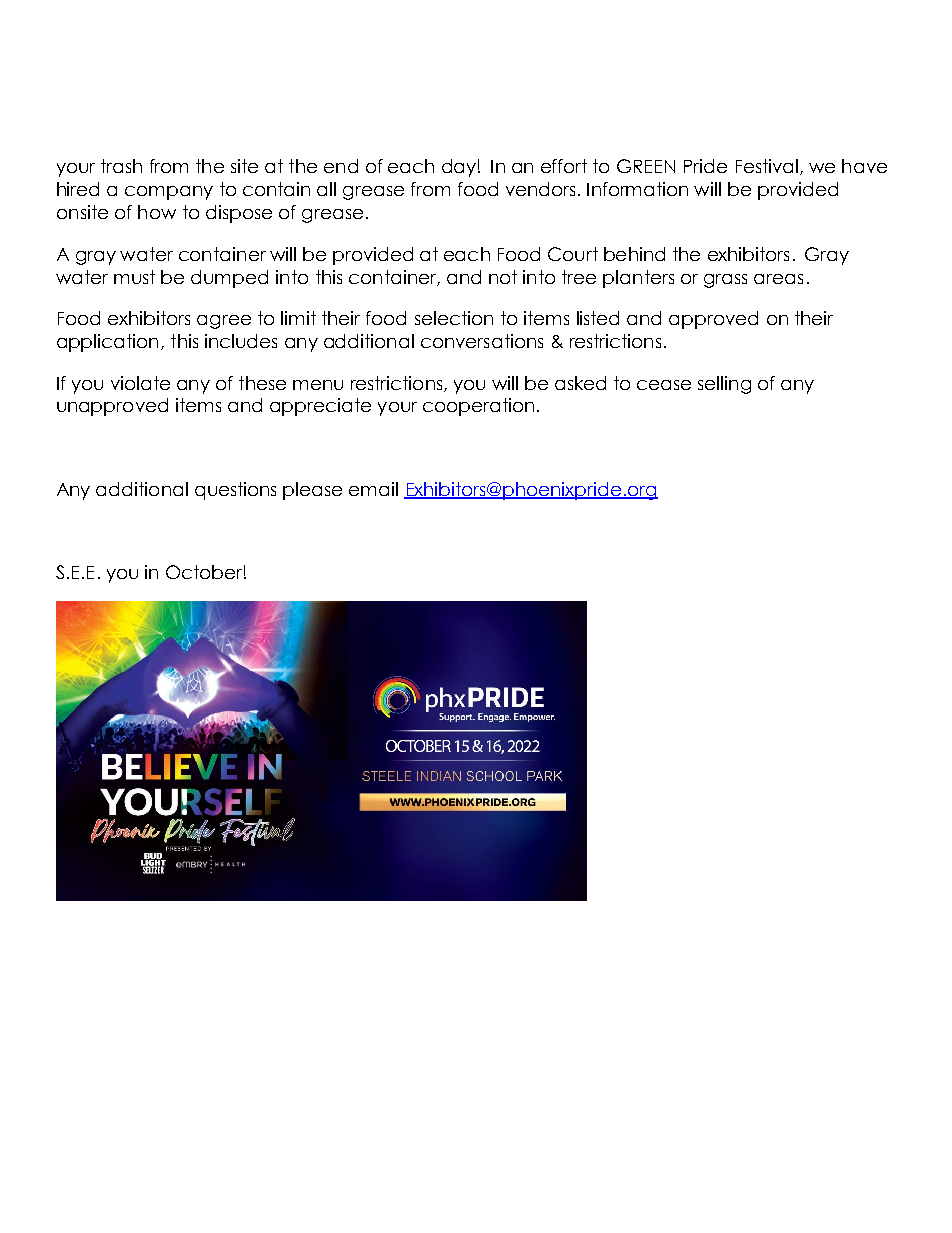 The height and width of the screenshot is (1233, 952). Describe the element at coordinates (573, 254) in the screenshot. I see `Court` at that location.
